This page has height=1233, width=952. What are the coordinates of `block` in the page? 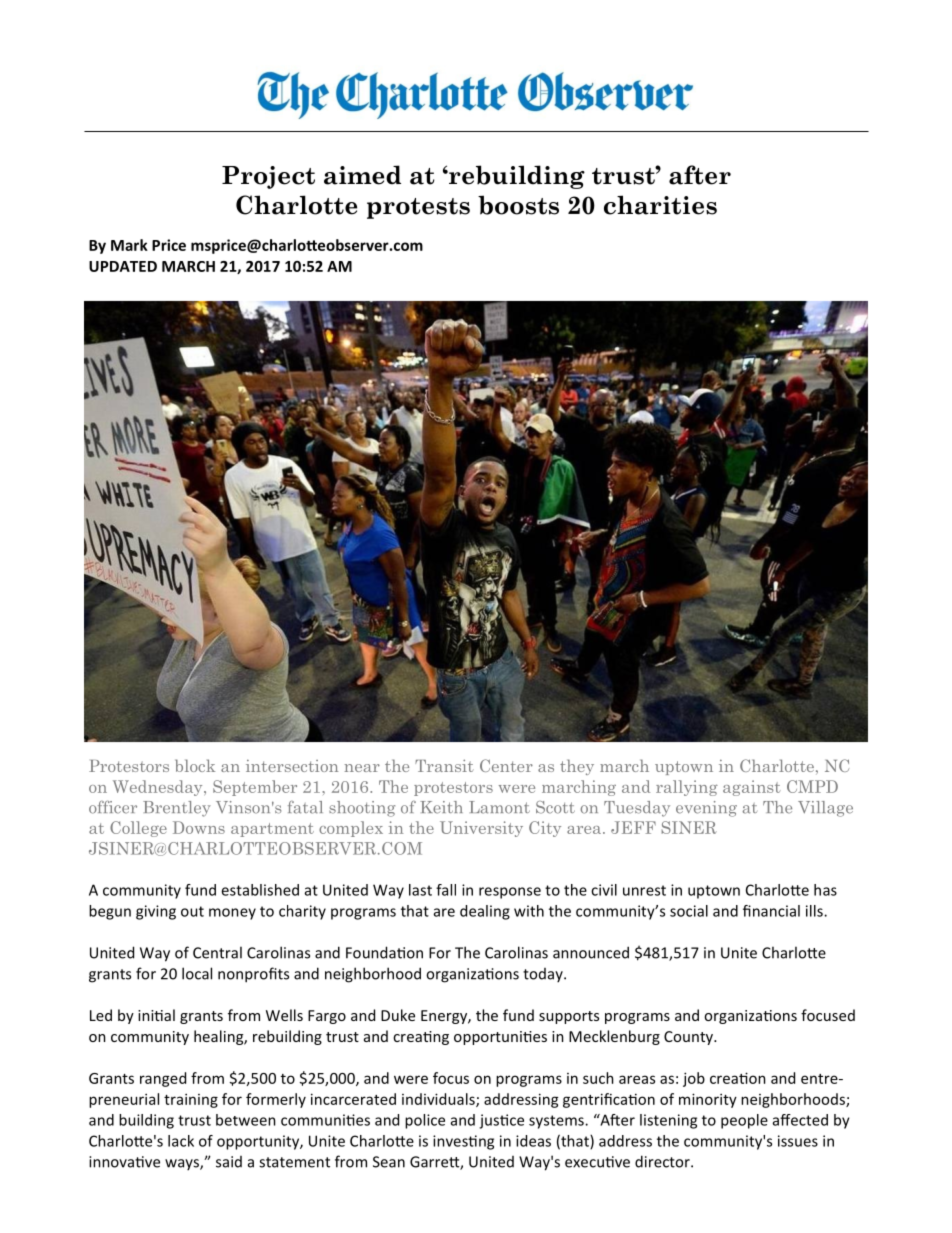 It's located at (195, 765).
